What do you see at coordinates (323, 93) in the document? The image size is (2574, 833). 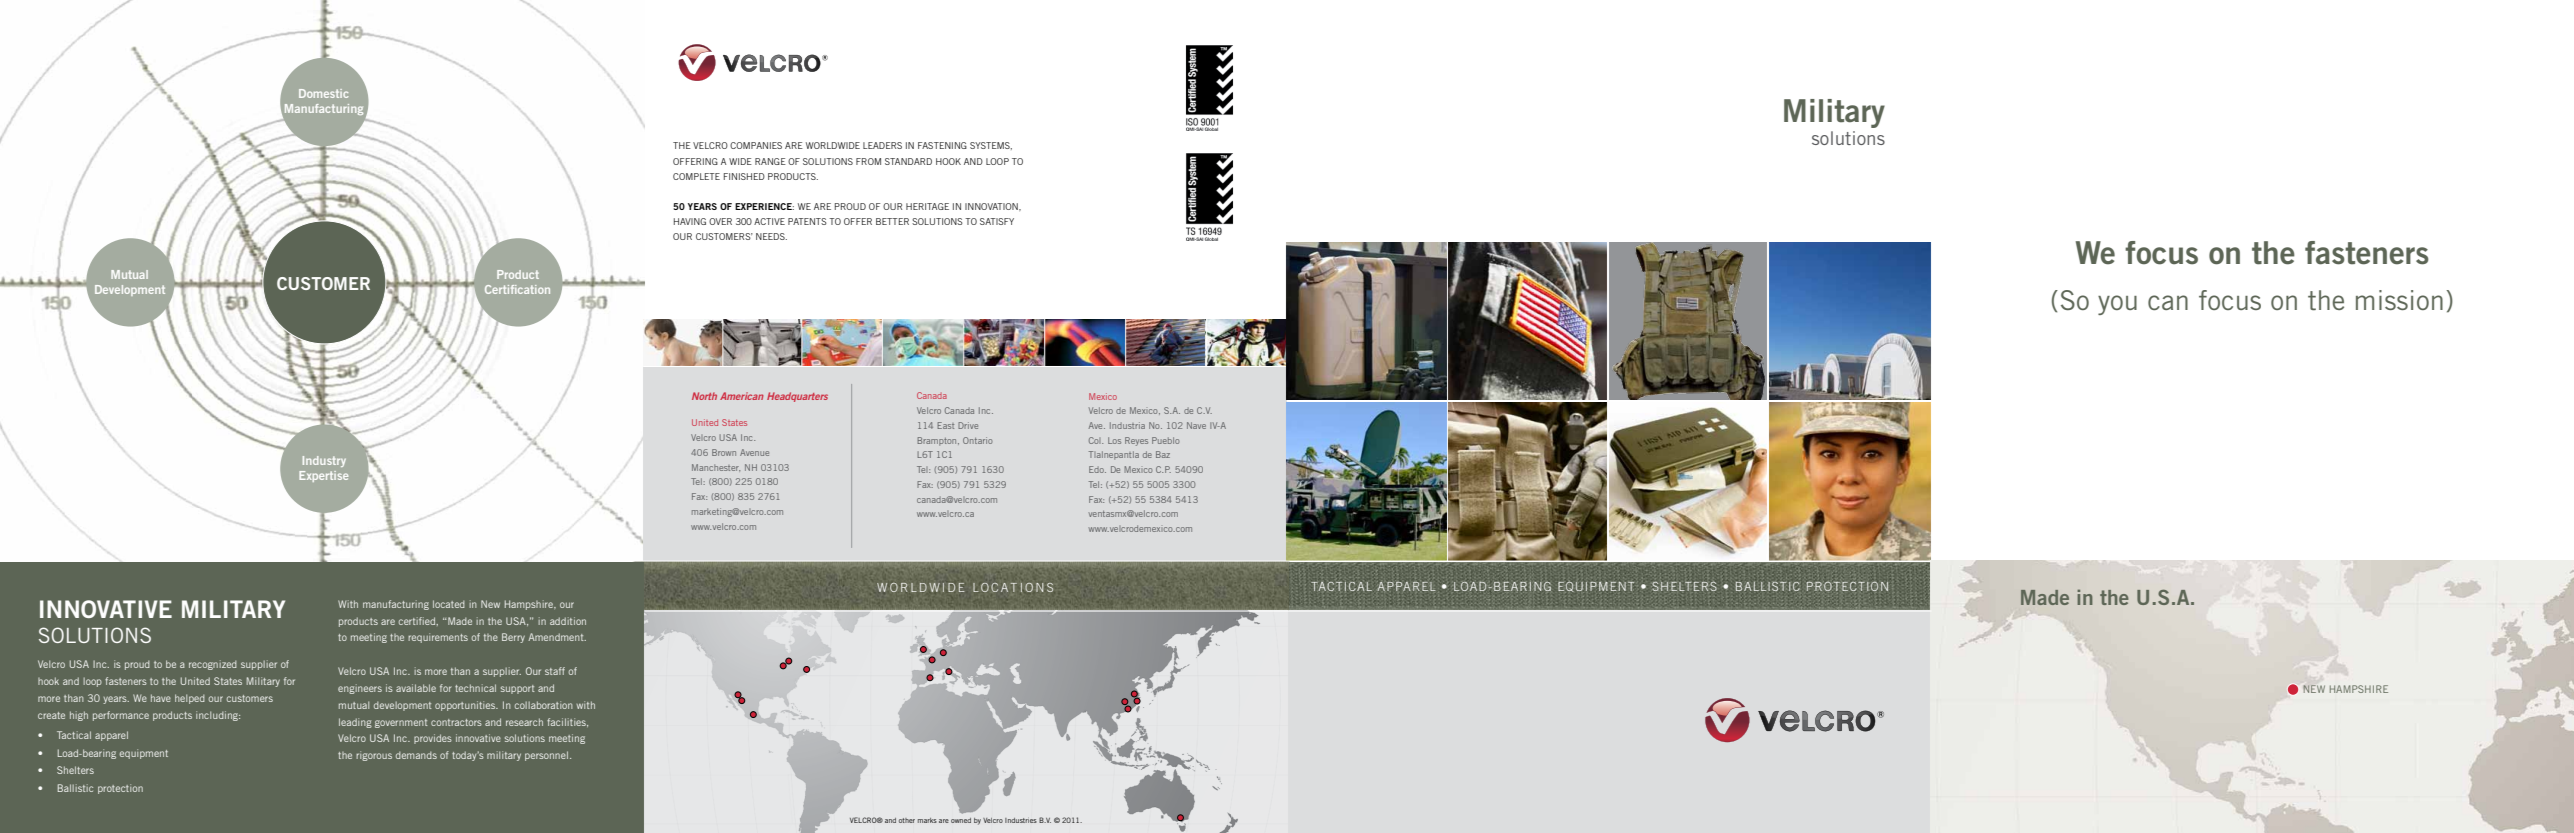 I see `Domestic` at bounding box center [323, 93].
